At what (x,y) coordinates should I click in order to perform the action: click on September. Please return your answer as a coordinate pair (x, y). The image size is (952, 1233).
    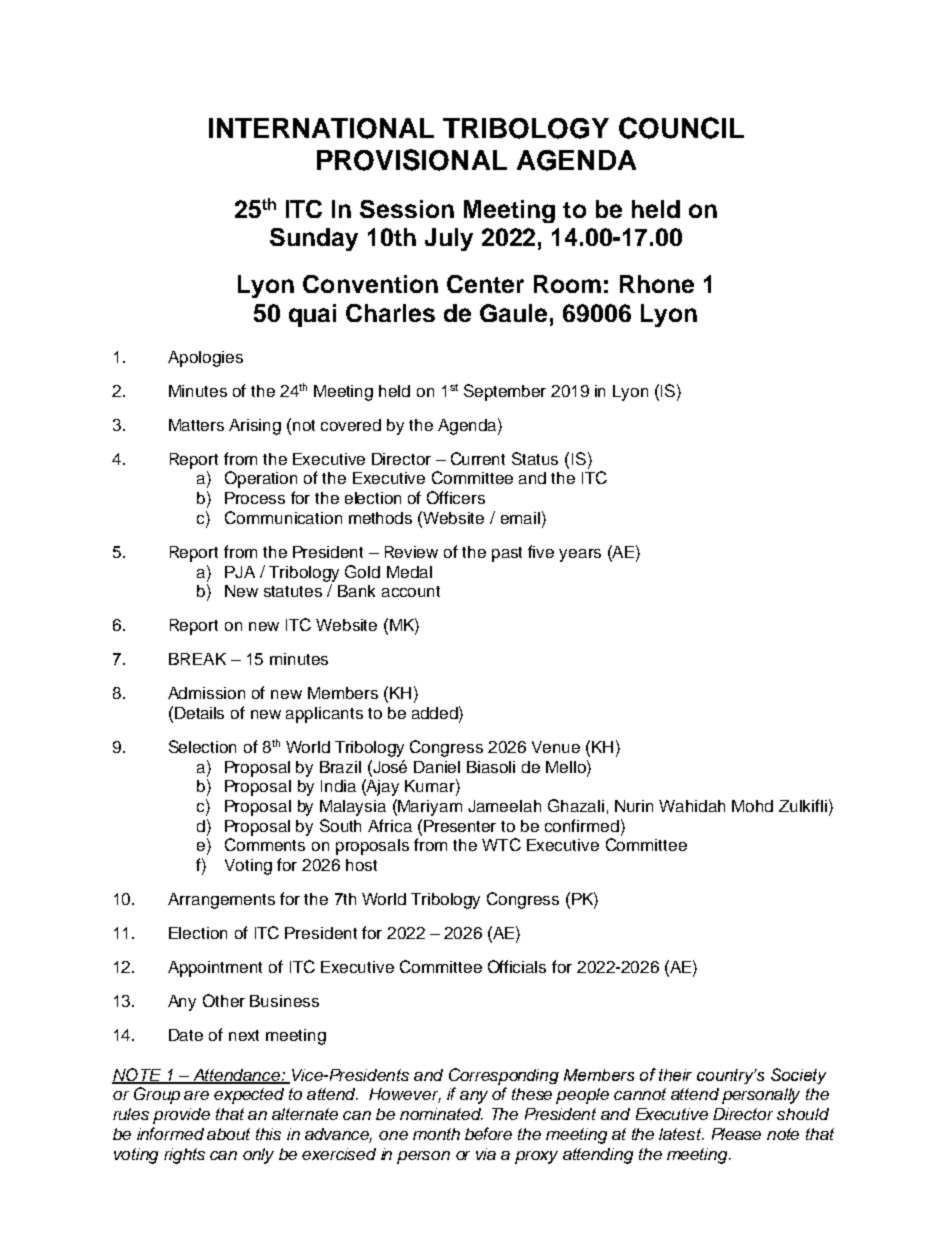
    Looking at the image, I should click on (505, 392).
